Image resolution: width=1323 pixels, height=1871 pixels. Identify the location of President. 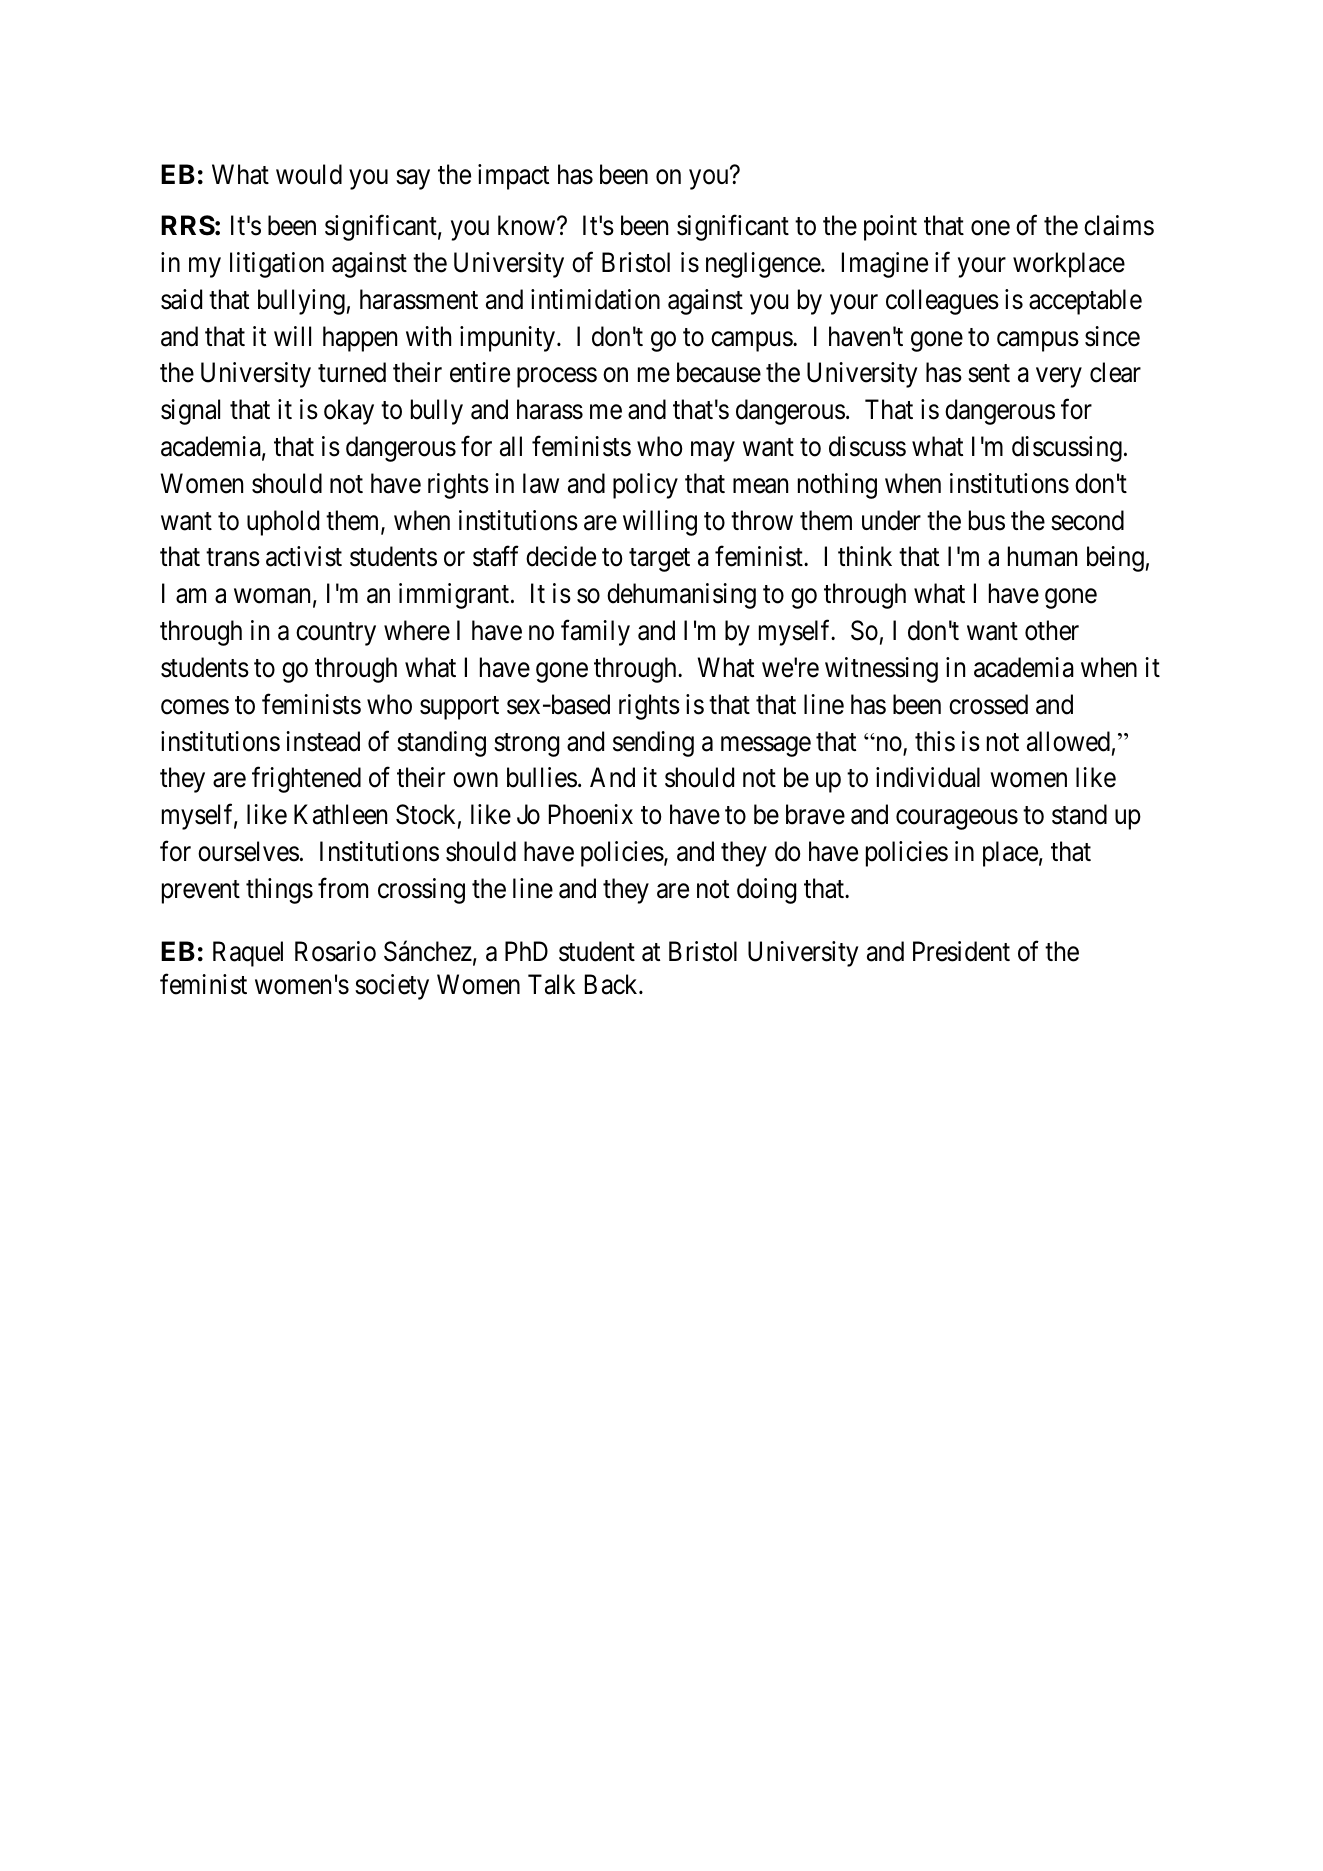
(961, 951).
